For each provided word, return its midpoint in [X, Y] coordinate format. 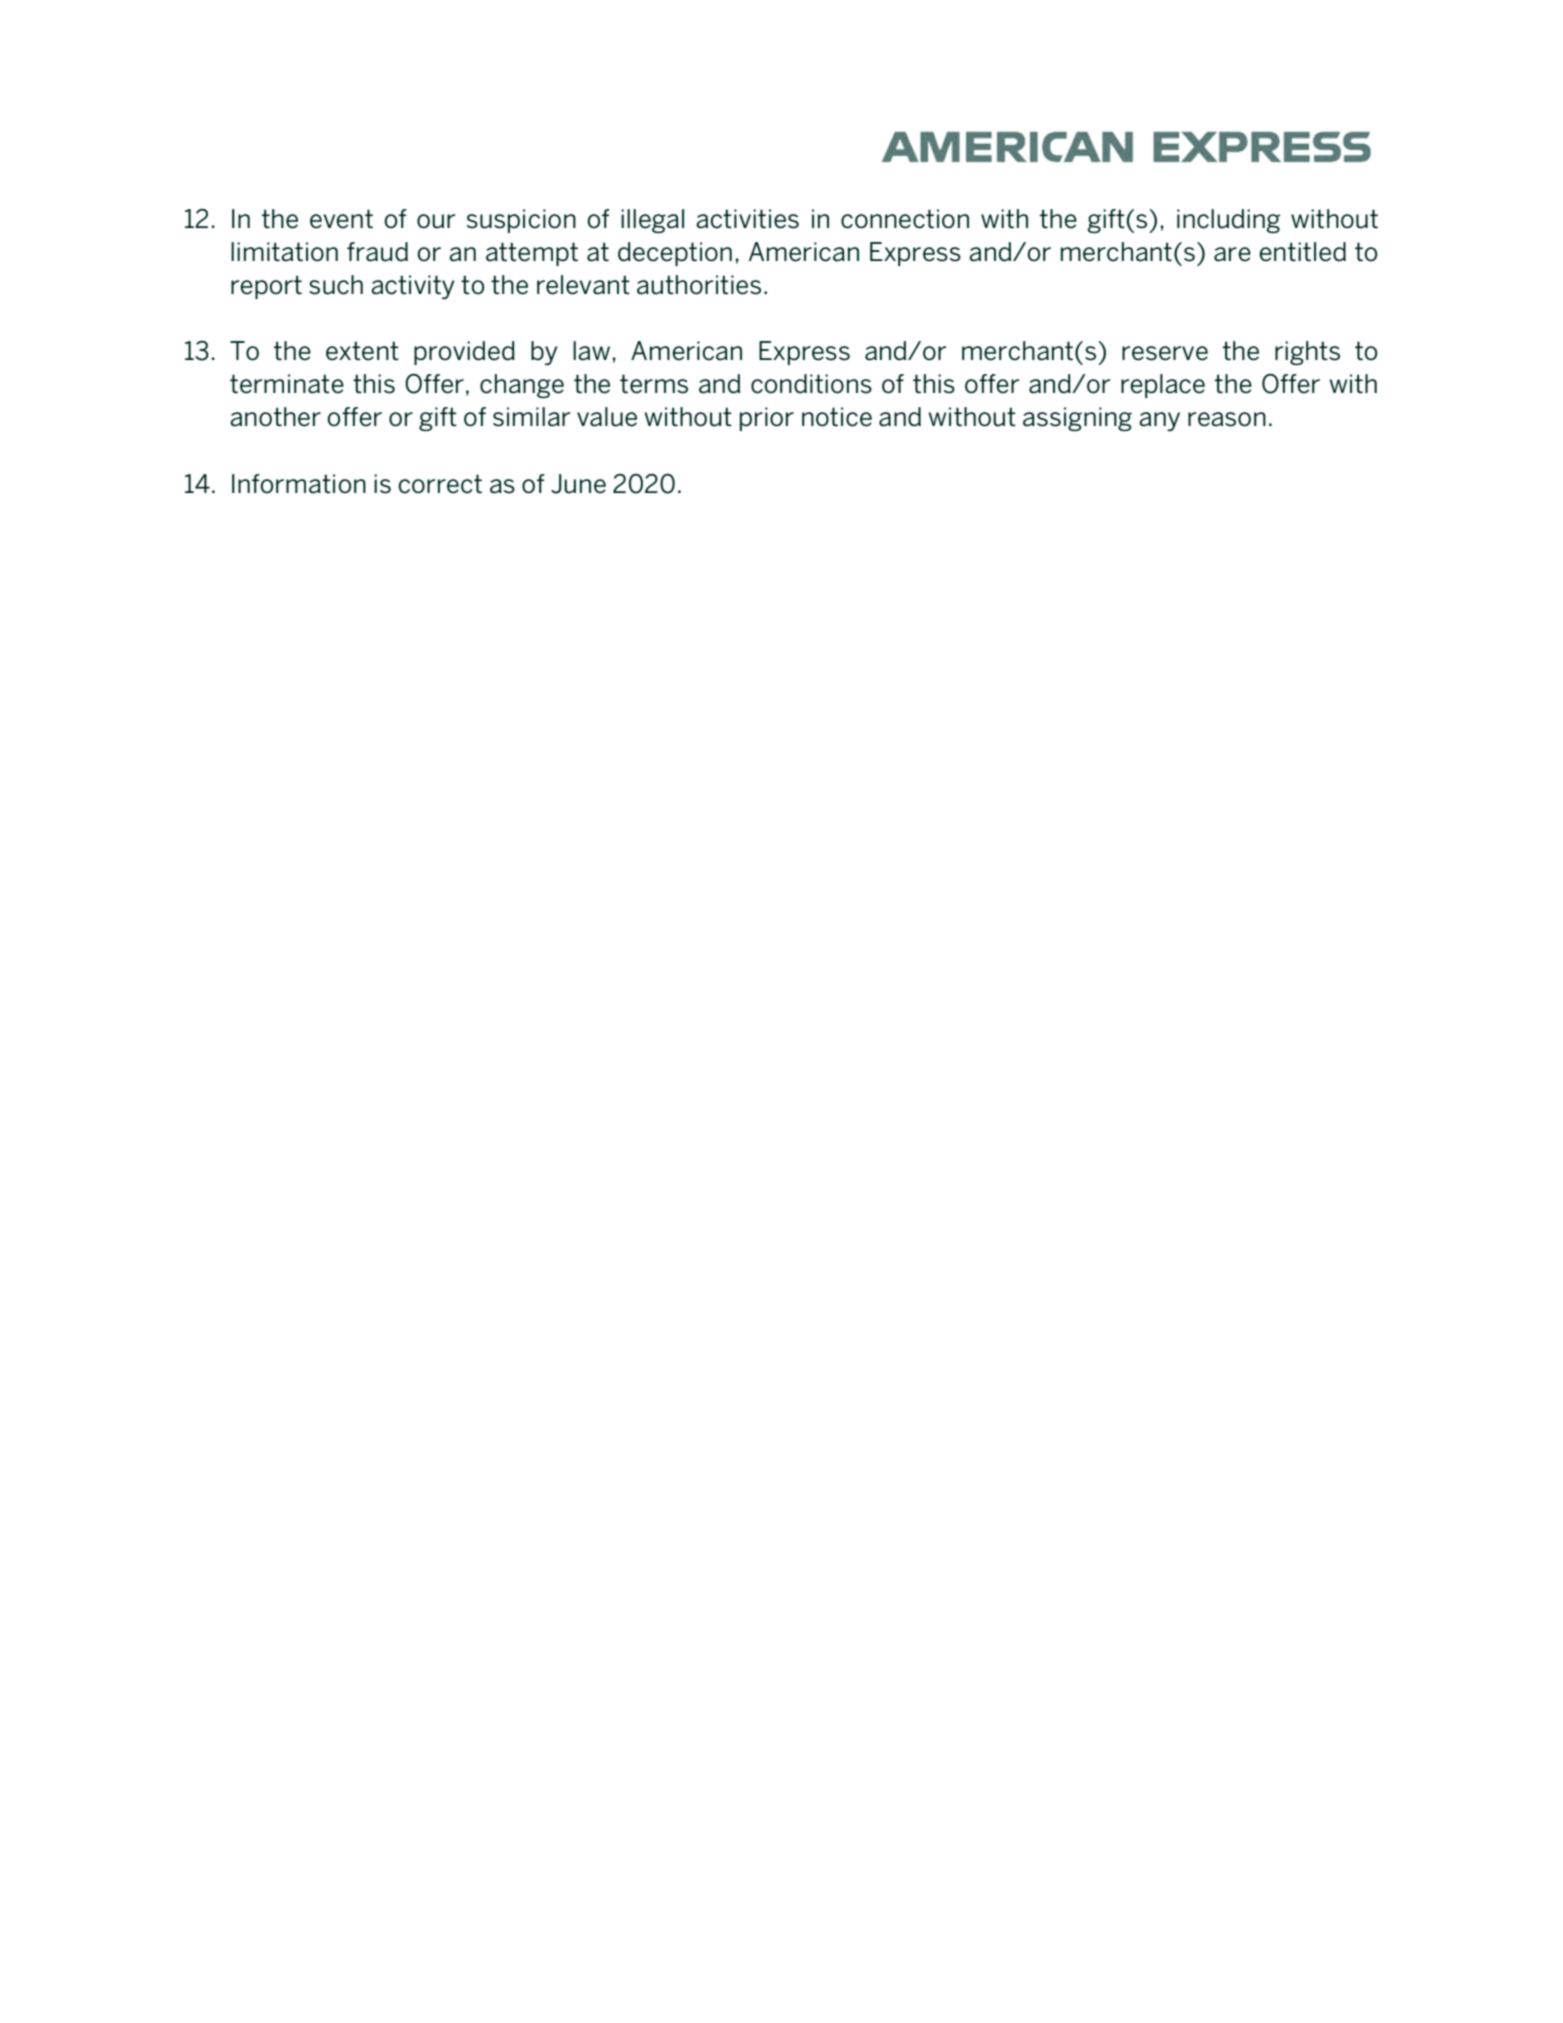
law [591, 351]
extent [362, 351]
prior [767, 419]
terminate [287, 384]
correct [440, 484]
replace [1163, 386]
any [1159, 421]
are [1232, 254]
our [436, 221]
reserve [1165, 353]
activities [747, 219]
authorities [699, 285]
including [1228, 221]
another [275, 417]
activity [412, 287]
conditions [811, 384]
